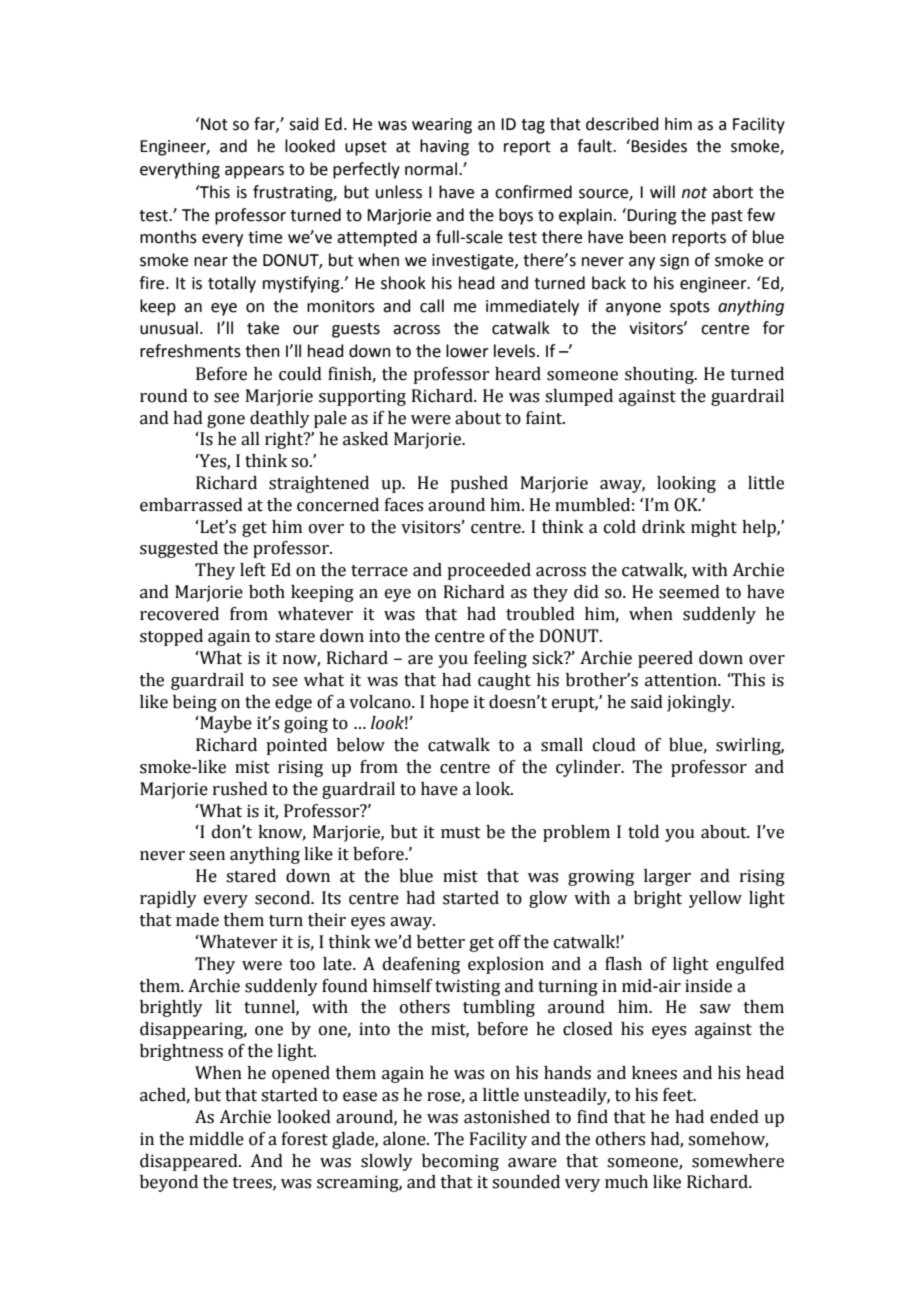 This screenshot has width=924, height=1308. Describe the element at coordinates (284, 898) in the screenshot. I see `second` at that location.
